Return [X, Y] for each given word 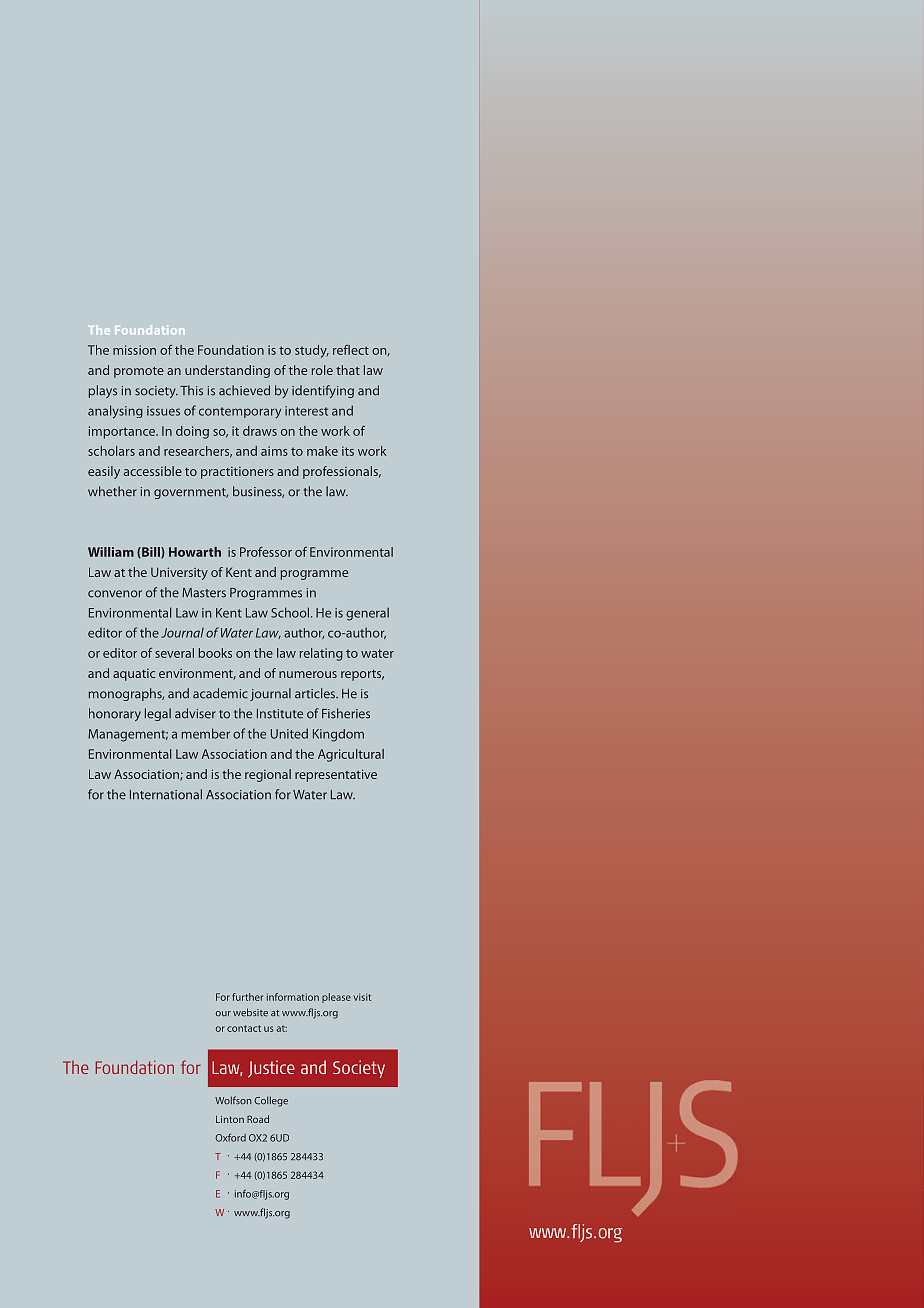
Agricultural [351, 755]
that [348, 370]
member [206, 733]
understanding [227, 371]
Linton [230, 1119]
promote [139, 372]
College [271, 1101]
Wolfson [233, 1100]
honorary [115, 714]
